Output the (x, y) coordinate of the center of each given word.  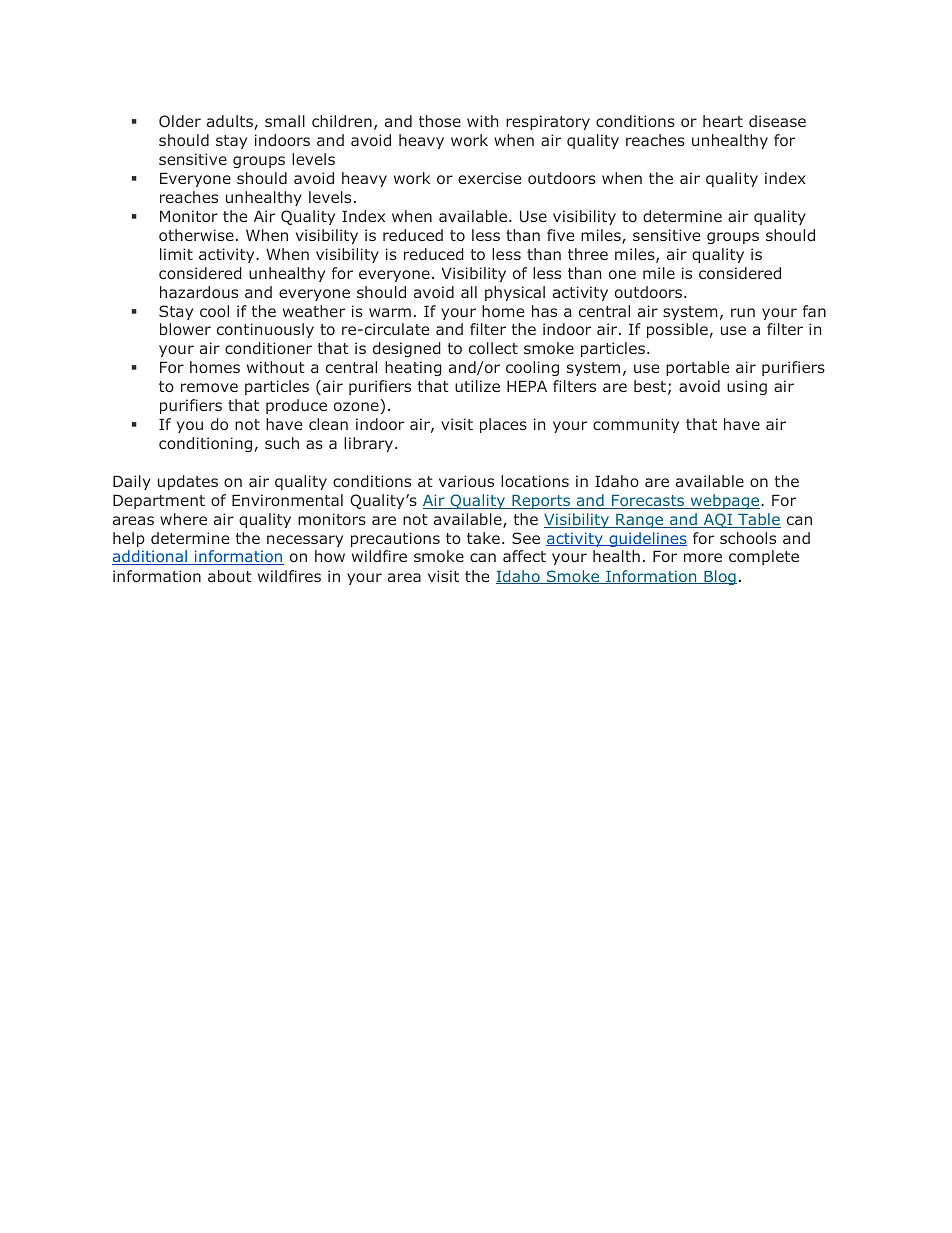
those (440, 121)
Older (180, 121)
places (503, 425)
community (636, 425)
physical (515, 293)
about (230, 576)
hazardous (199, 292)
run (743, 312)
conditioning (205, 444)
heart (723, 121)
